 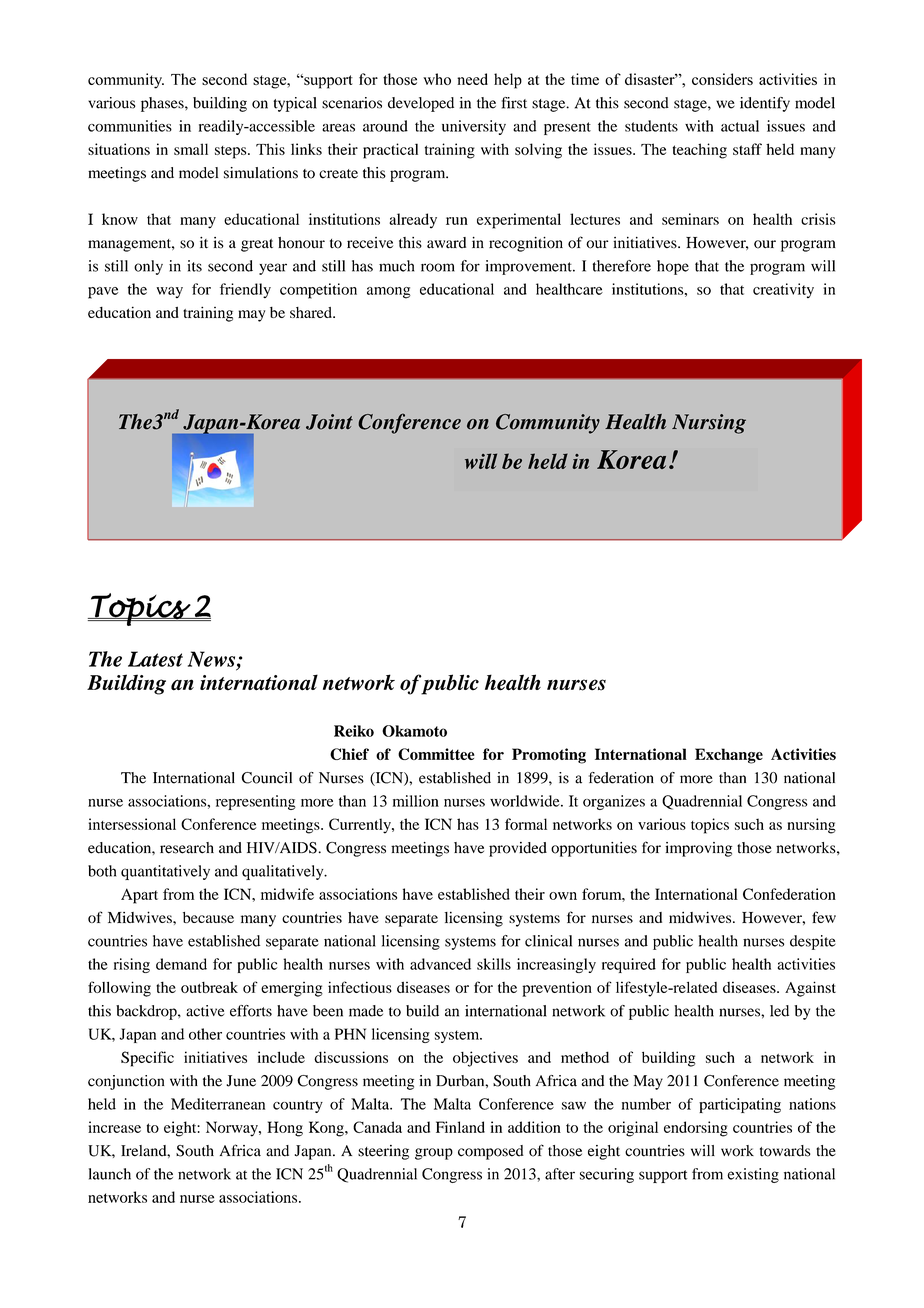 What do you see at coordinates (696, 1129) in the screenshot?
I see `endorsing` at bounding box center [696, 1129].
